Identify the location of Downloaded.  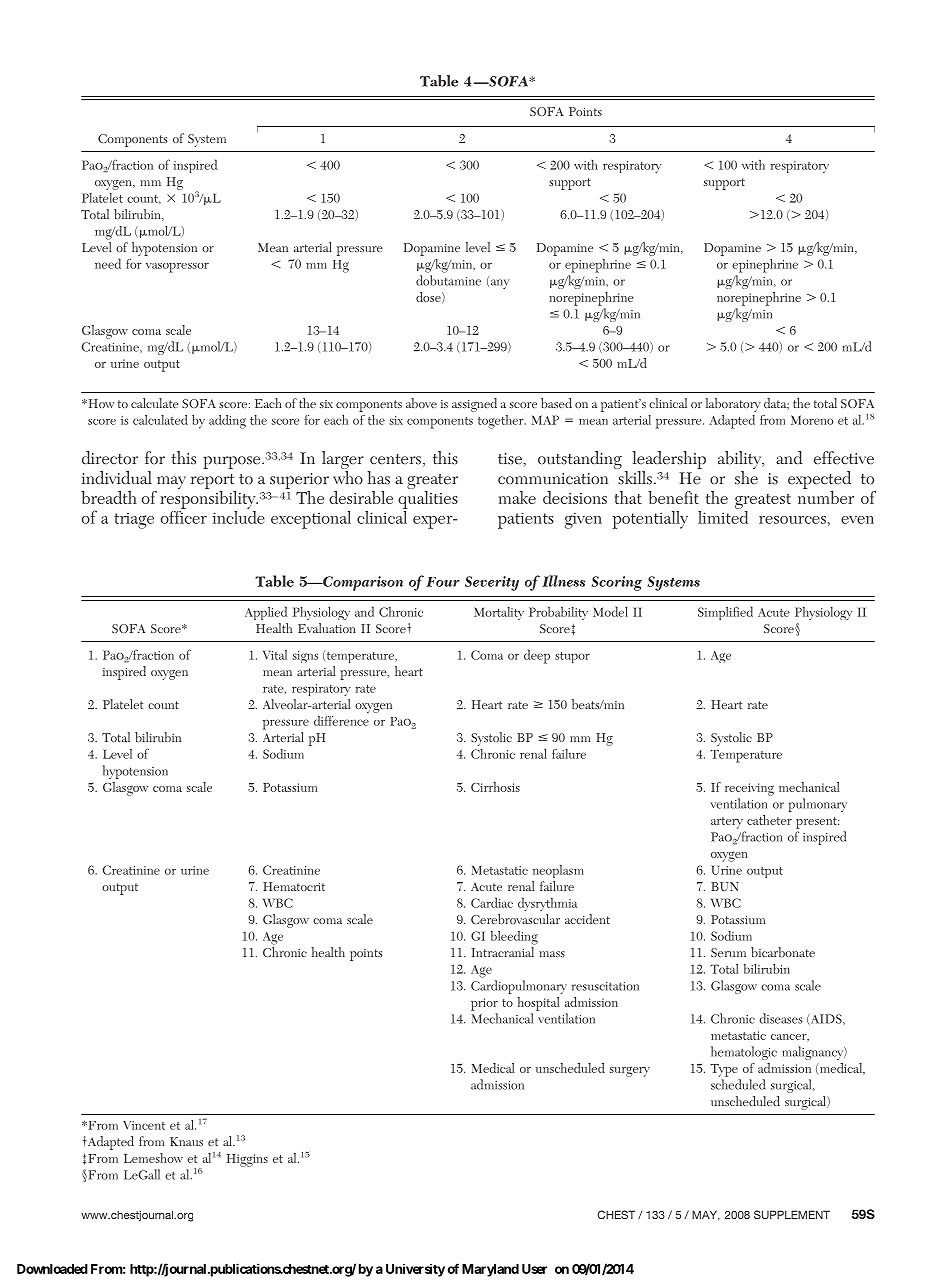
(52, 1269).
